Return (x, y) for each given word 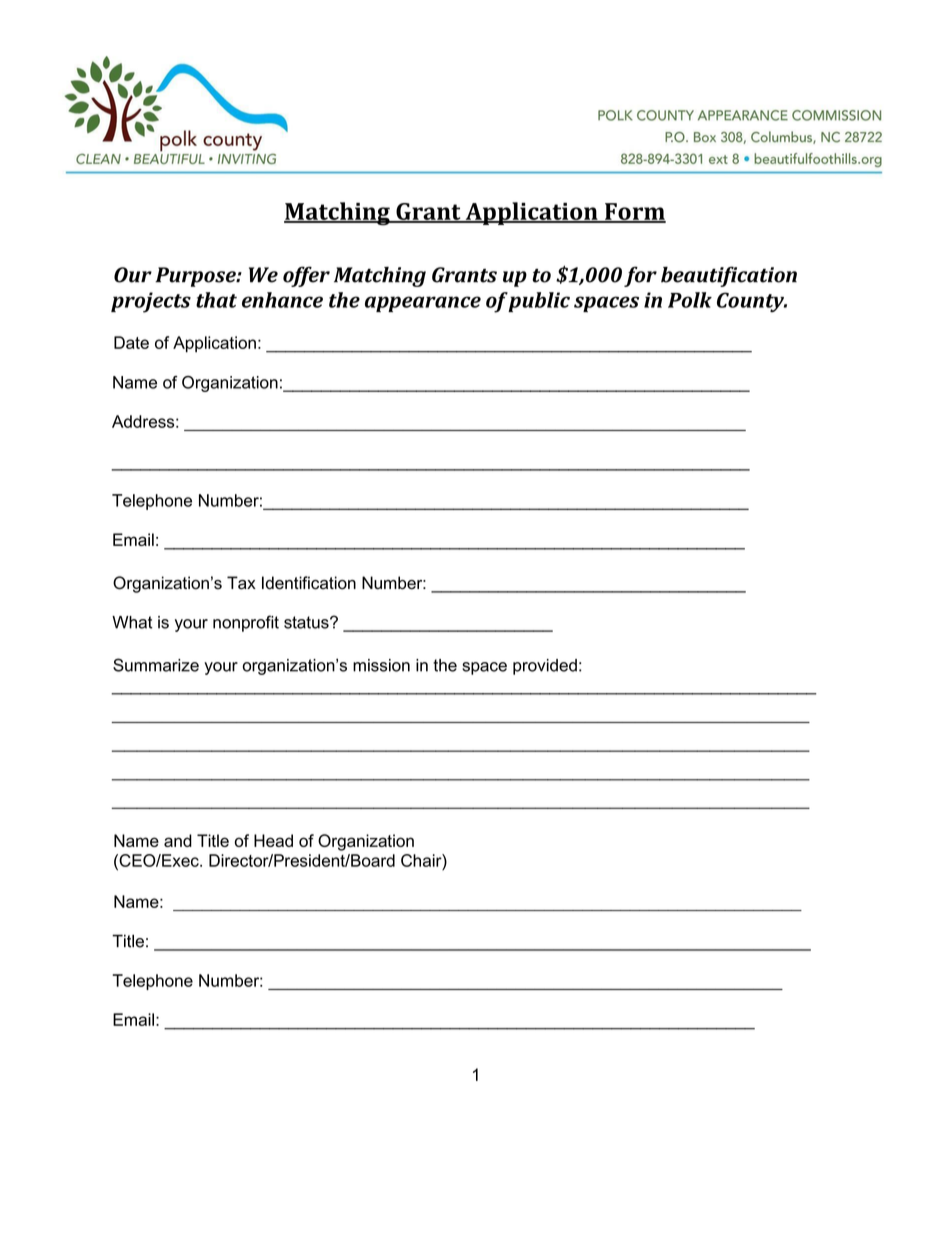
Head (273, 840)
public (539, 302)
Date (131, 342)
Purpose (196, 277)
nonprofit (246, 623)
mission (381, 665)
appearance (423, 304)
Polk (690, 300)
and (178, 840)
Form (634, 212)
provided (545, 667)
